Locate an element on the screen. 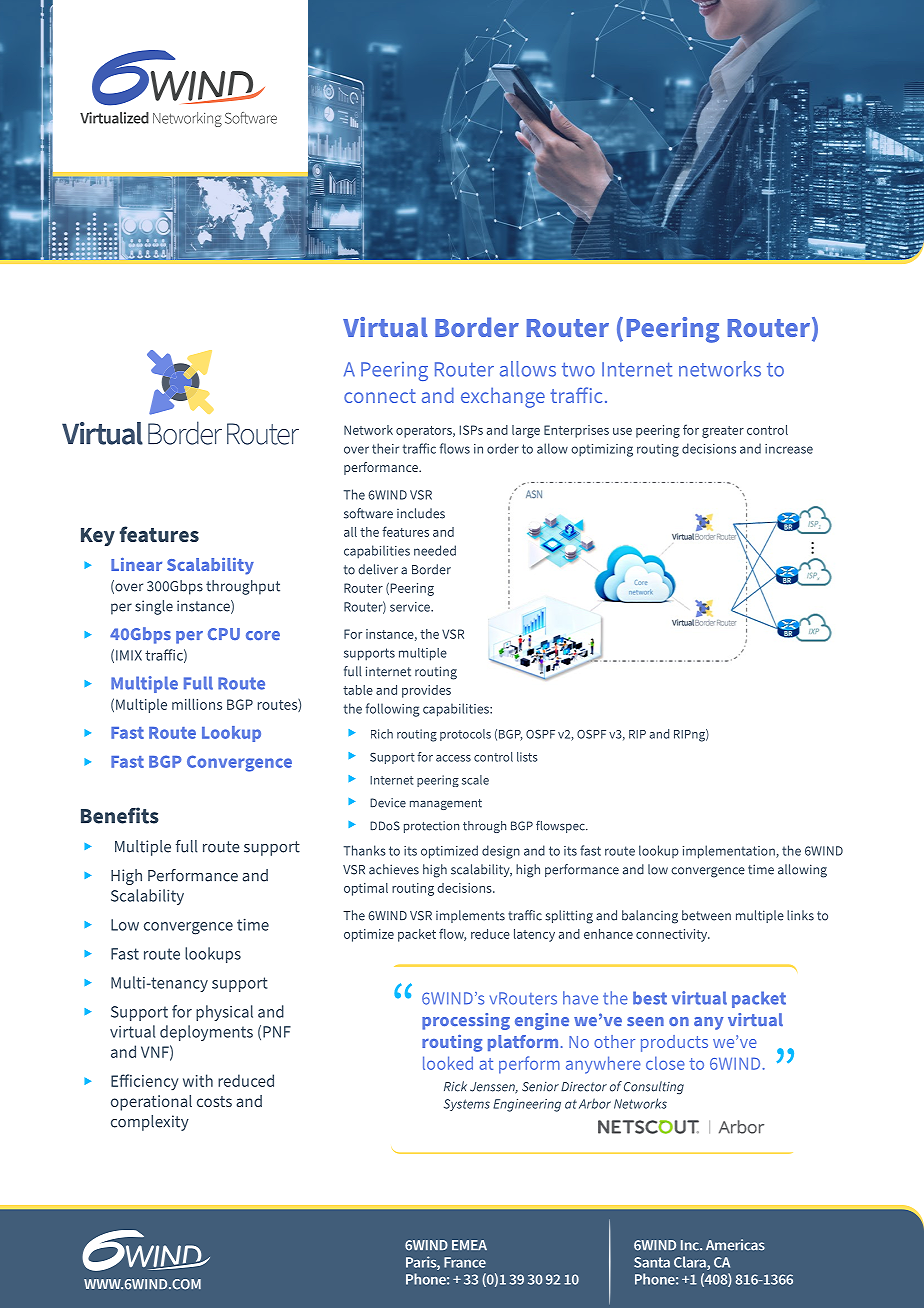 The width and height of the screenshot is (924, 1308). implementation is located at coordinates (730, 852).
